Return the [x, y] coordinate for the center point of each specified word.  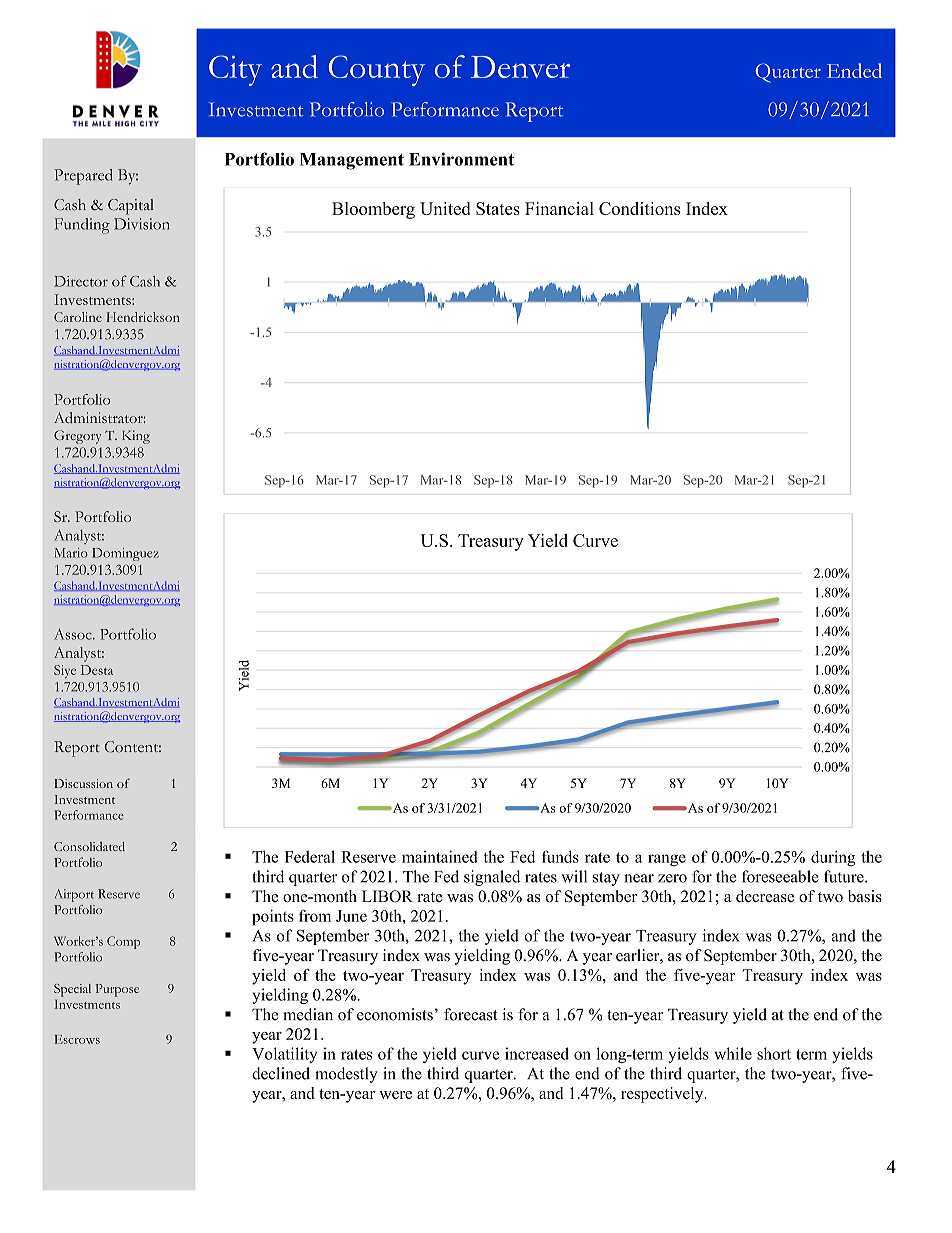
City [235, 70]
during [833, 858]
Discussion [83, 783]
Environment [461, 159]
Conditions [639, 208]
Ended [854, 70]
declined [281, 1073]
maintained [440, 856]
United [445, 208]
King [136, 437]
